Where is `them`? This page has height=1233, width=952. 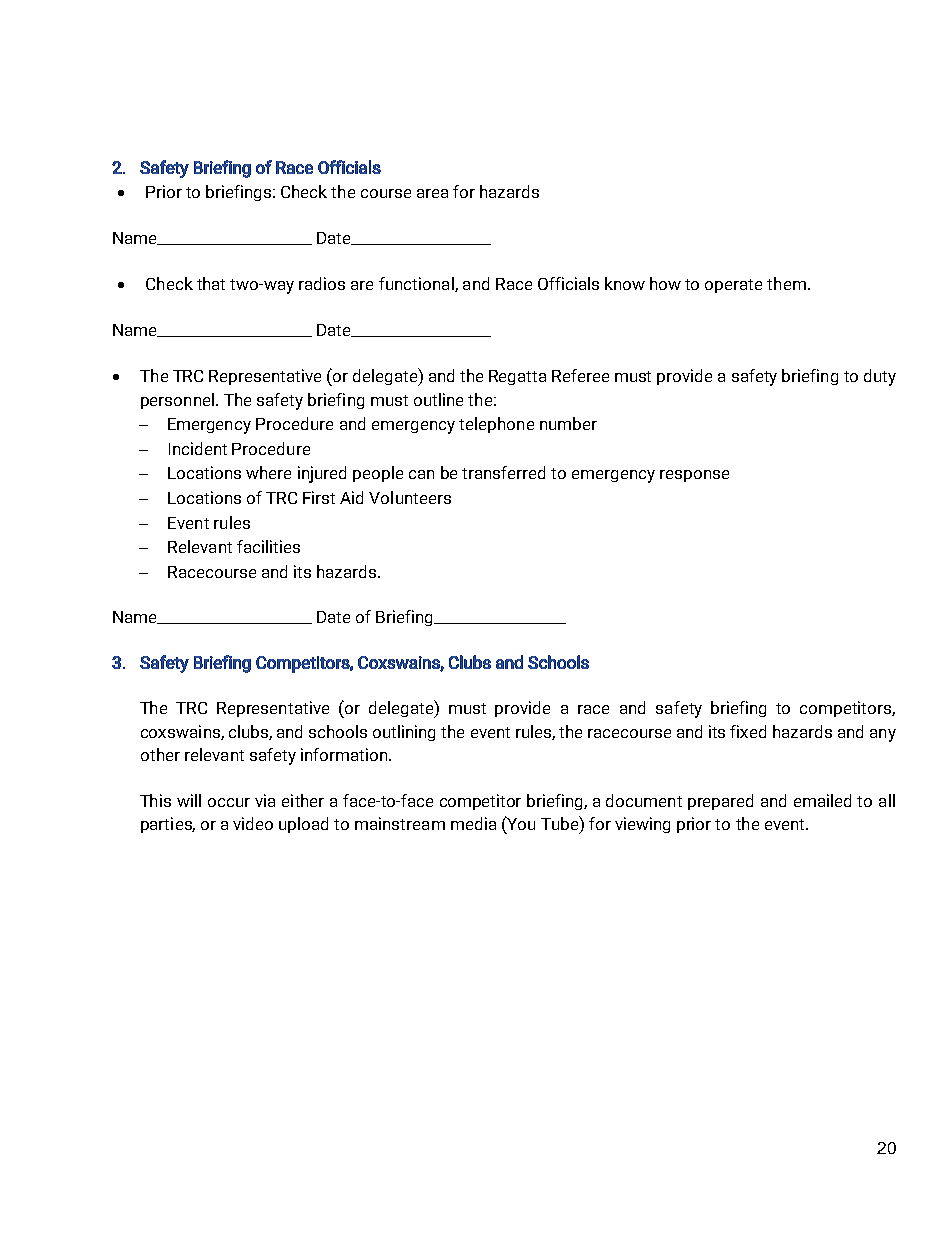 them is located at coordinates (786, 283).
